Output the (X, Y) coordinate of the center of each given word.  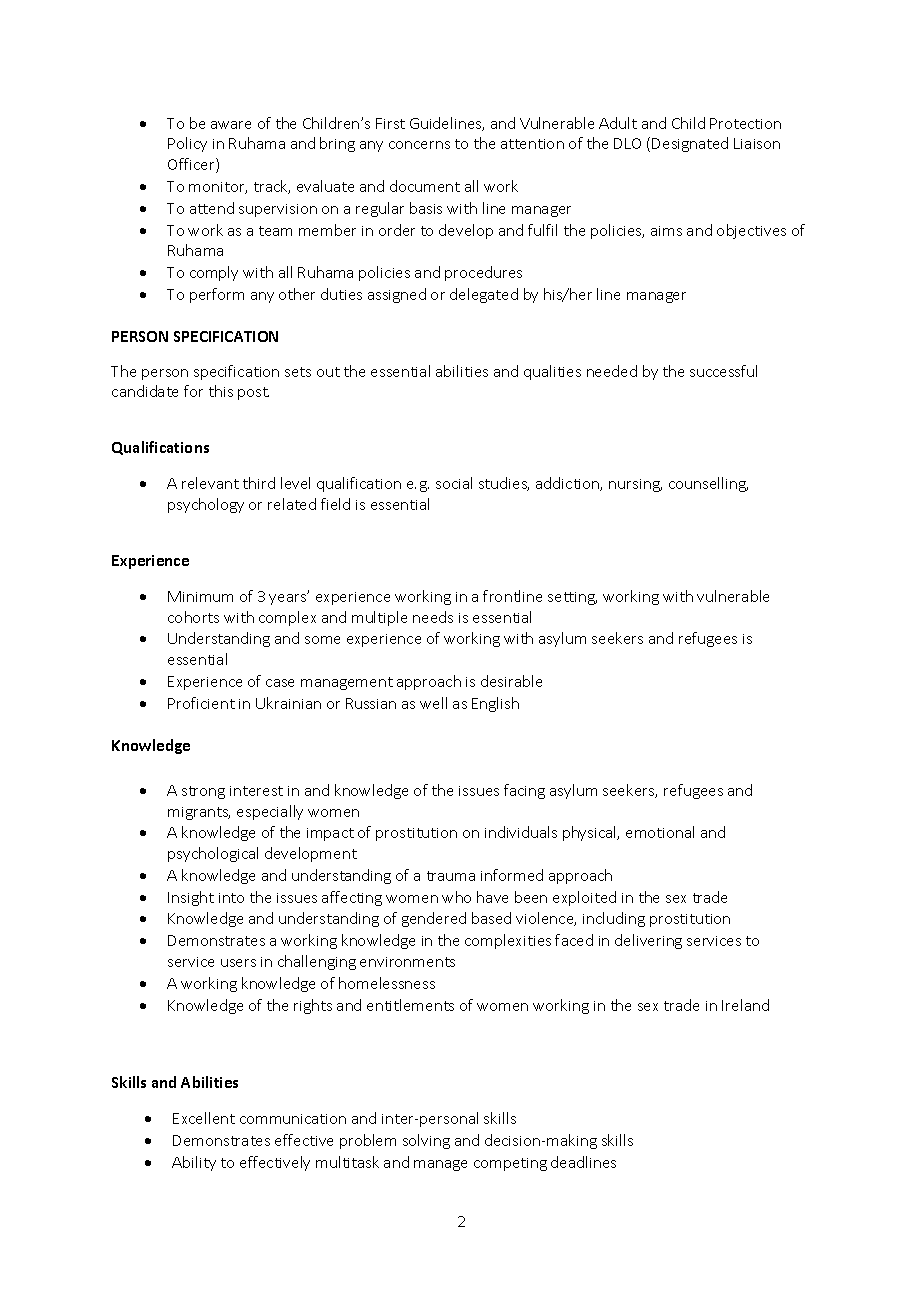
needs (433, 617)
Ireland (745, 1005)
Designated (690, 144)
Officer (192, 165)
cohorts (193, 617)
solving (426, 1141)
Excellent (204, 1118)
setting (572, 598)
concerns (419, 145)
